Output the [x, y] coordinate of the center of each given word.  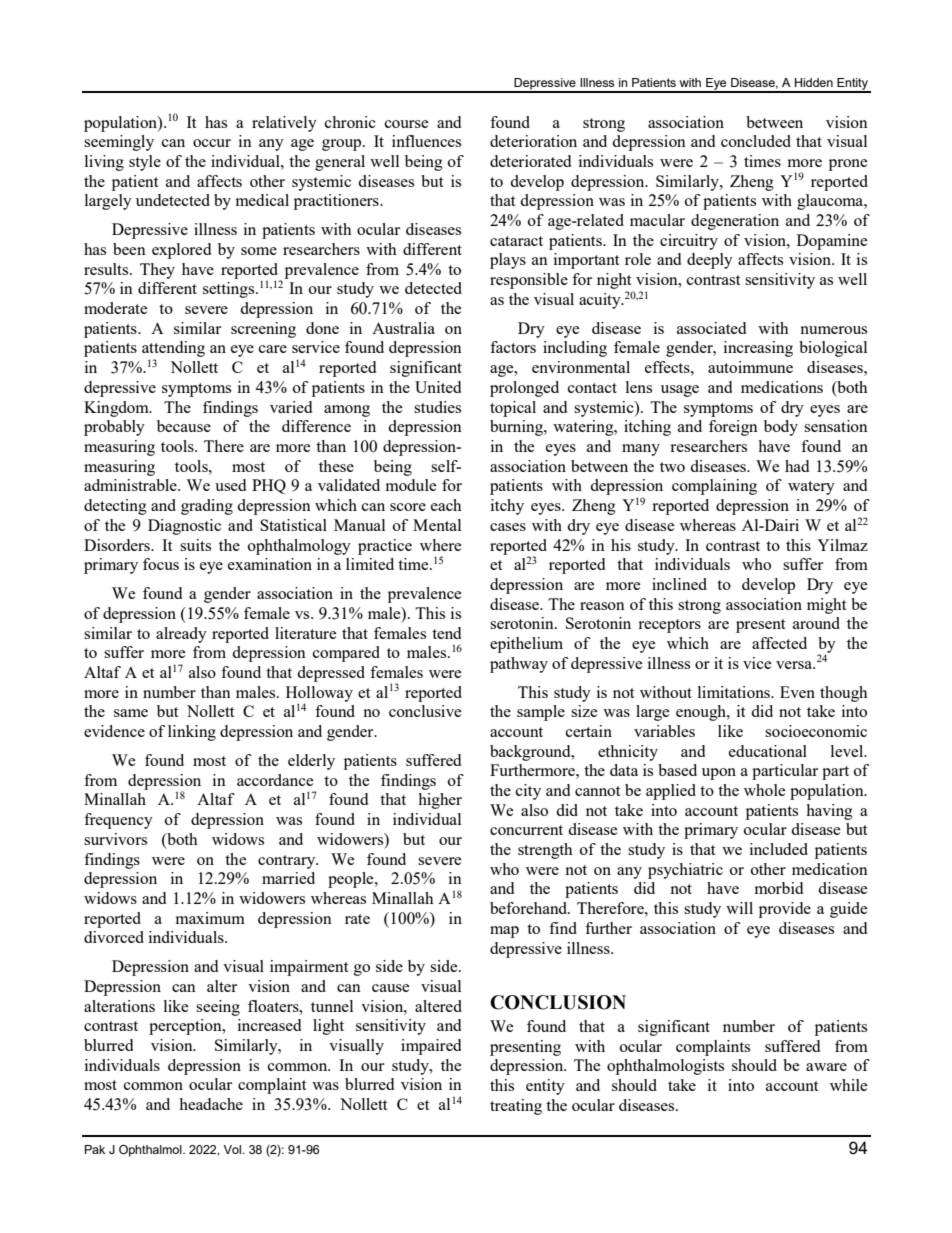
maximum [210, 918]
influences [426, 141]
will [739, 908]
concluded [756, 141]
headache [211, 1104]
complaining [714, 487]
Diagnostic [184, 527]
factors [513, 347]
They [157, 271]
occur [212, 143]
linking [192, 733]
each [446, 505]
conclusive [425, 711]
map [504, 932]
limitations [735, 692]
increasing [758, 349]
